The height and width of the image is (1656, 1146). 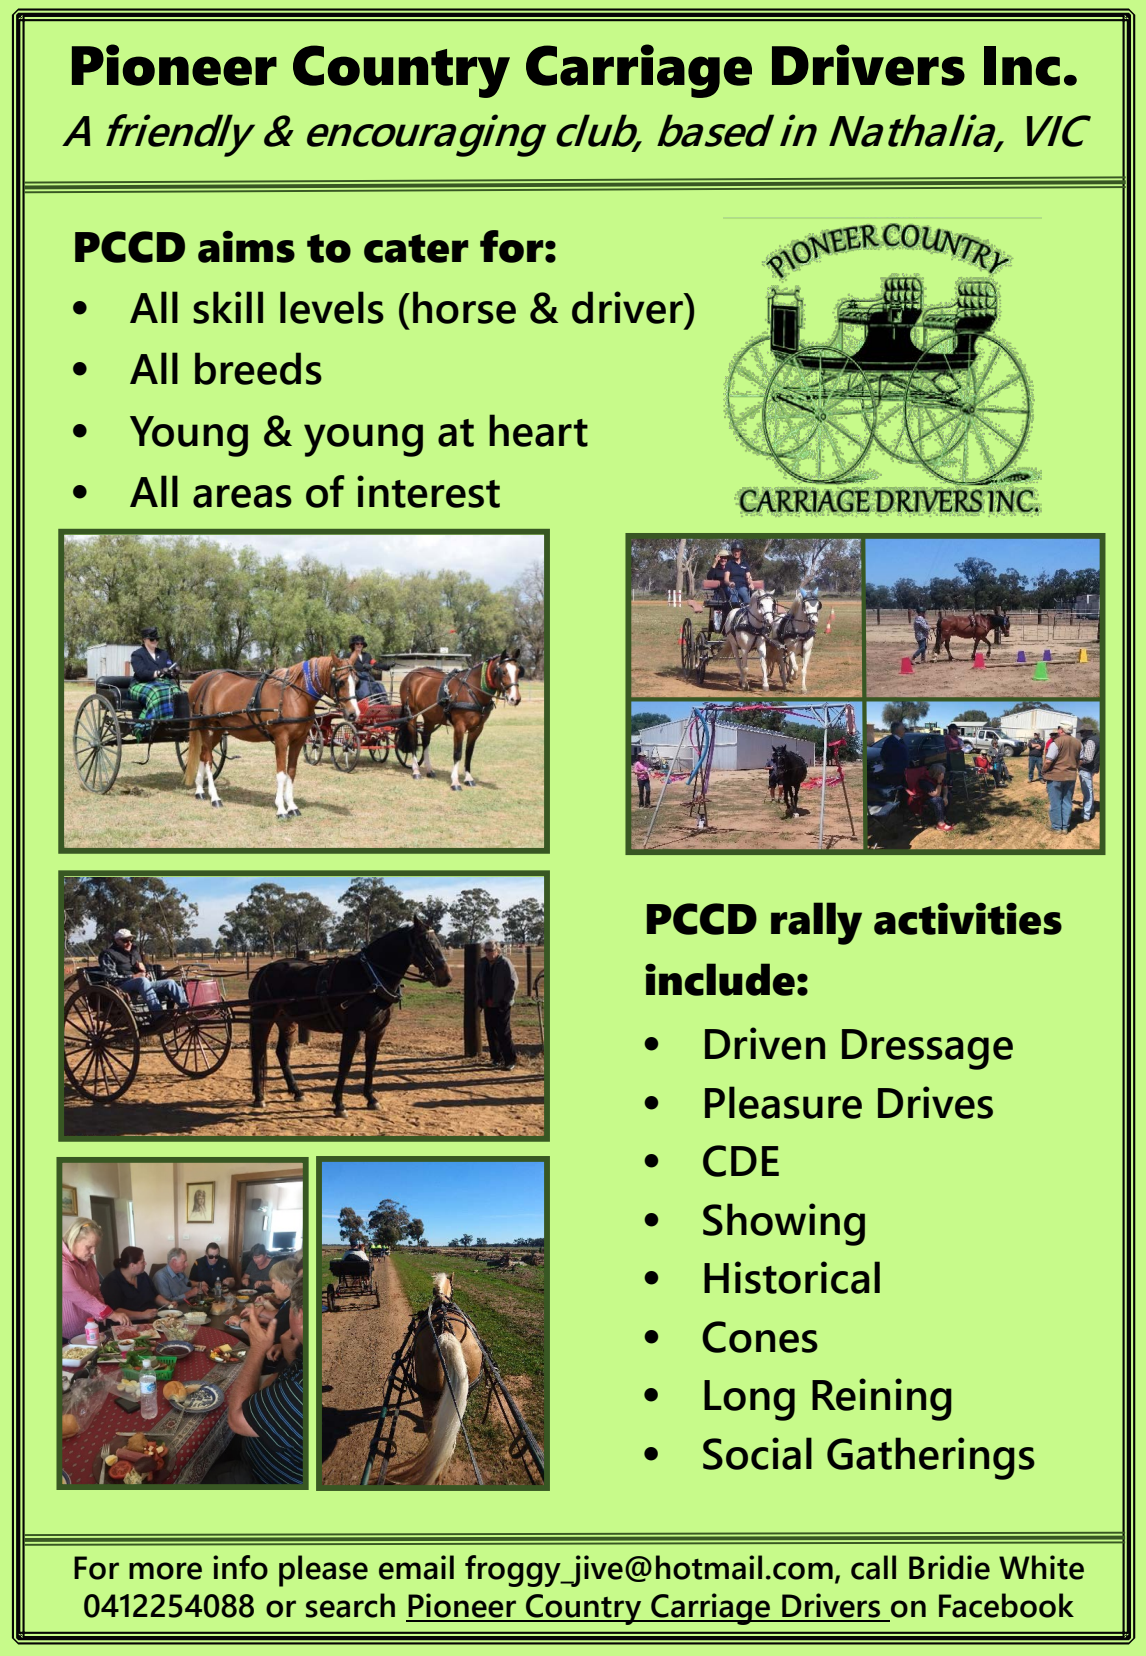 What do you see at coordinates (538, 430) in the image?
I see `heart` at bounding box center [538, 430].
